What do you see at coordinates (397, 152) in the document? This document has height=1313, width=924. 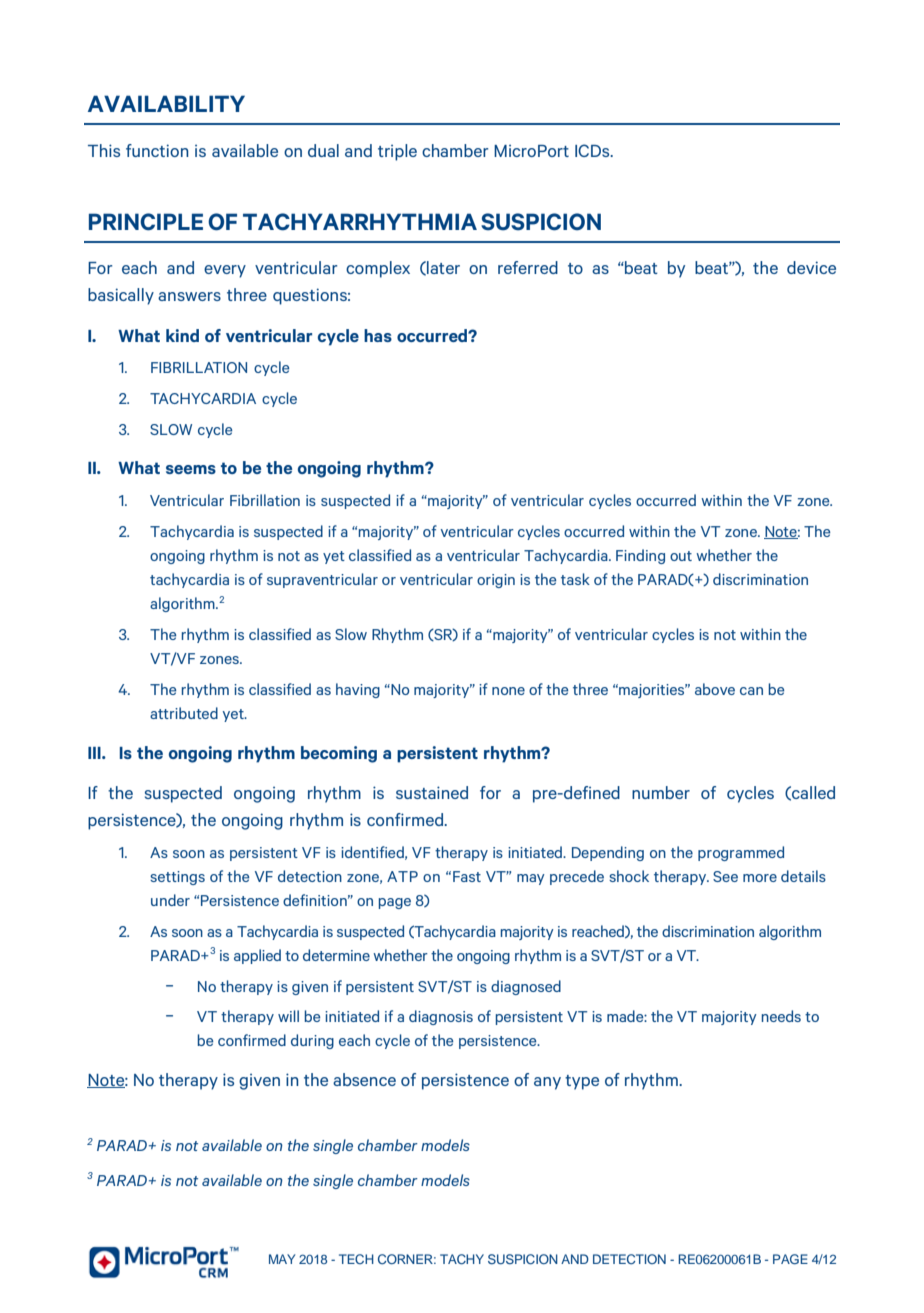 I see `triple` at bounding box center [397, 152].
